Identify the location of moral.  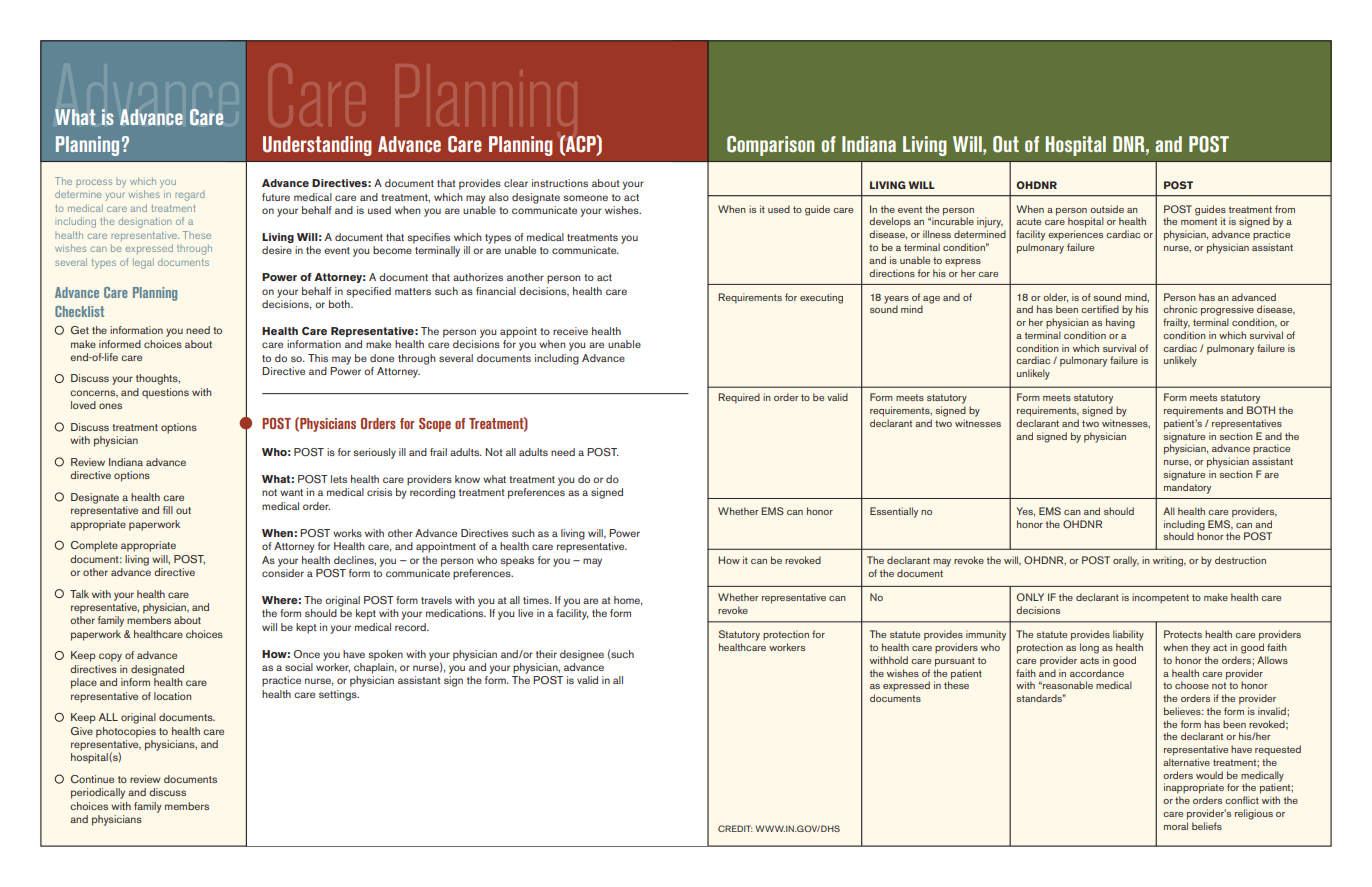
(1176, 826).
